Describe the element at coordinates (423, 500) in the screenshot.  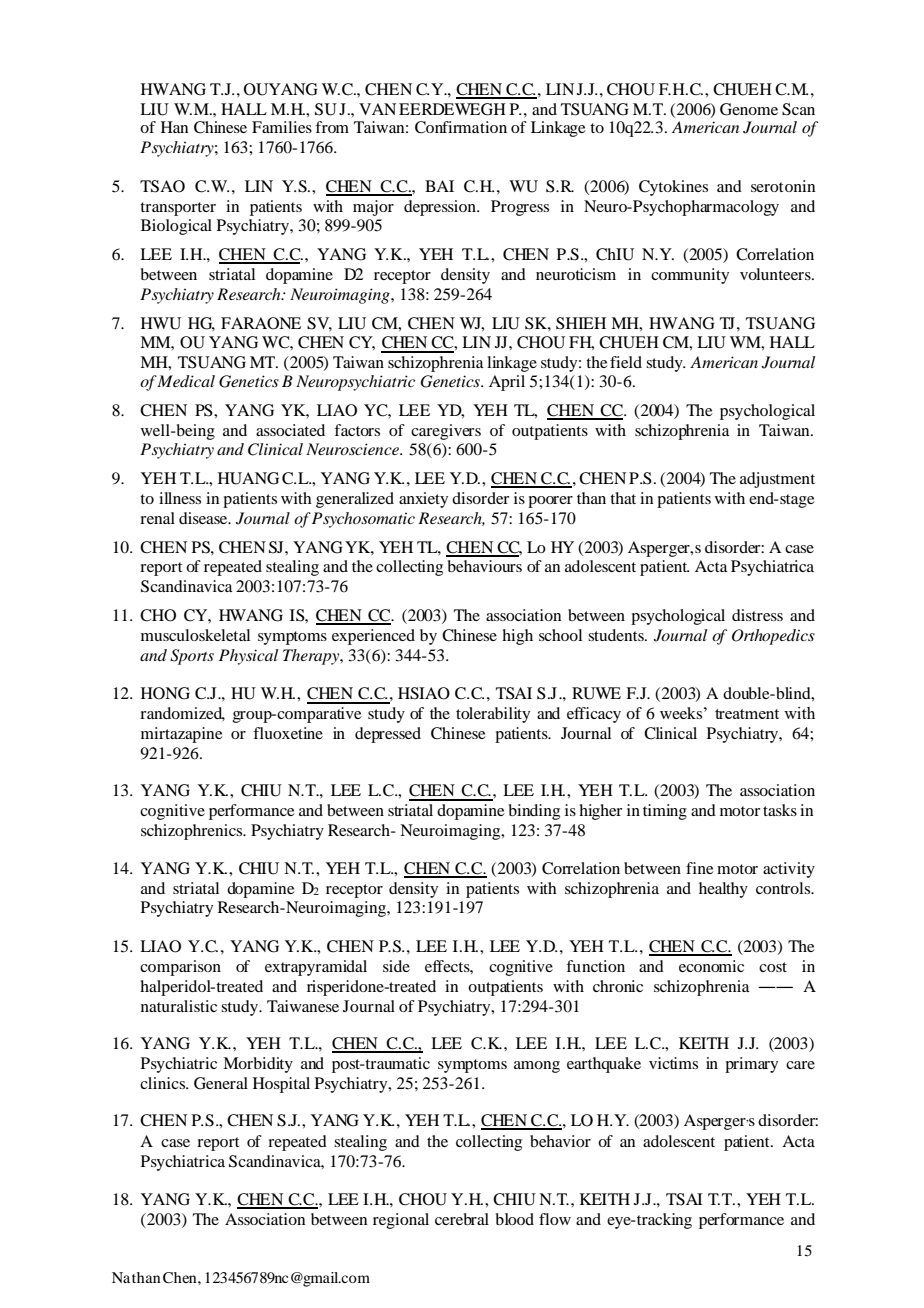
I see `anxiety` at that location.
